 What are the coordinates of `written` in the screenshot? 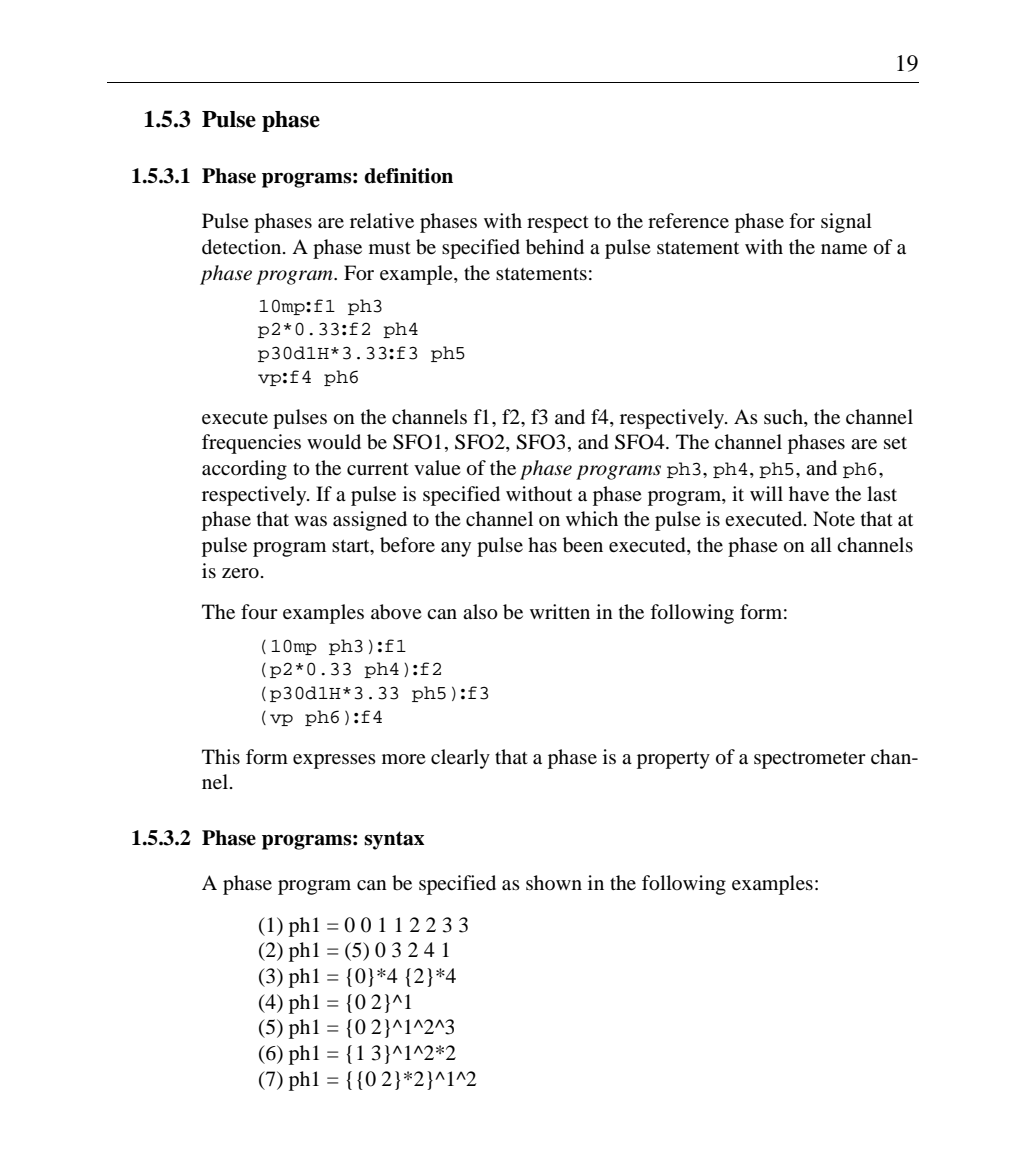 It's located at (560, 611).
